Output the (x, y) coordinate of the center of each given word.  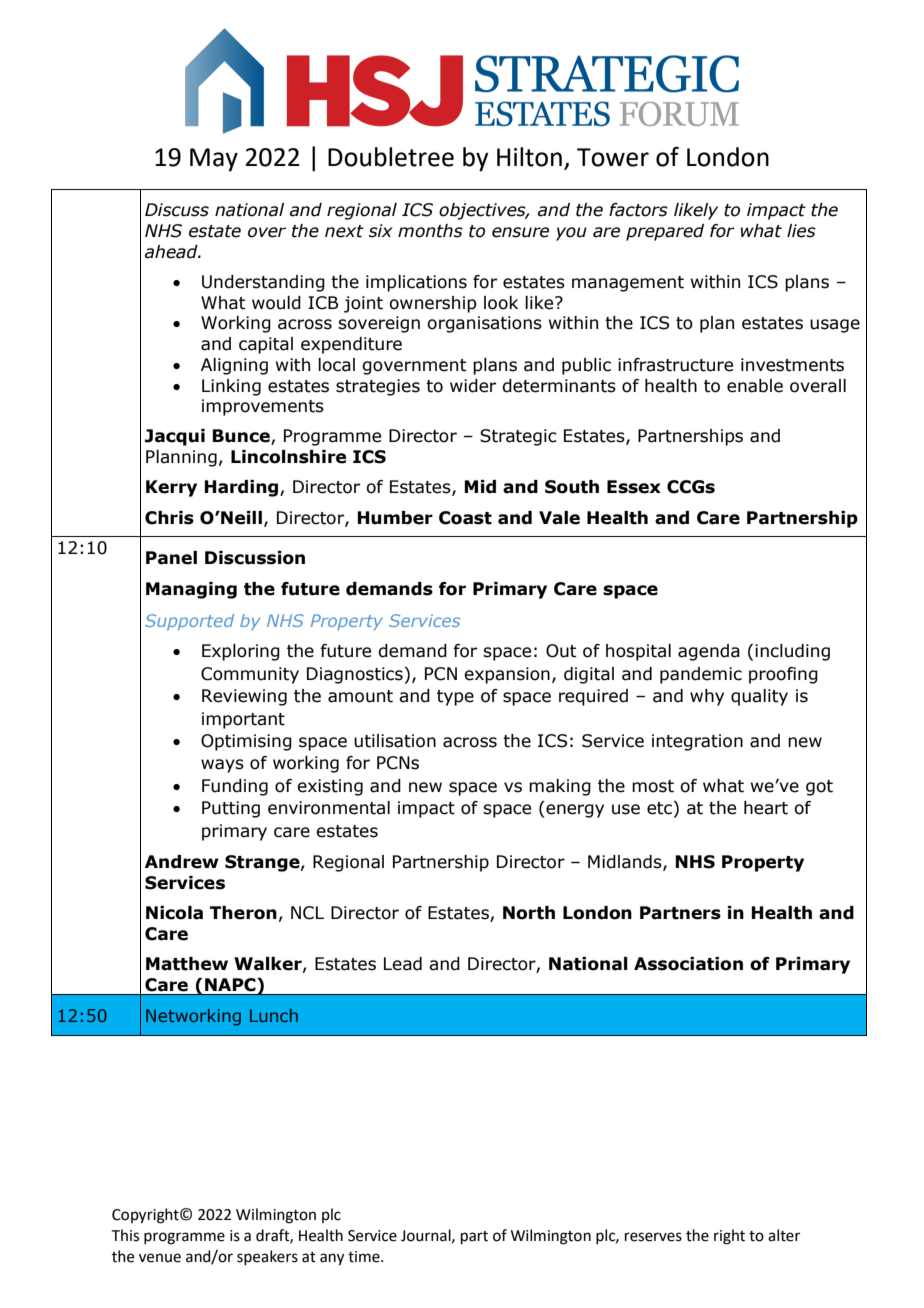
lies (801, 231)
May (214, 160)
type (455, 698)
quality (759, 697)
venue (160, 1258)
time (365, 1257)
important (243, 720)
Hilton (529, 157)
